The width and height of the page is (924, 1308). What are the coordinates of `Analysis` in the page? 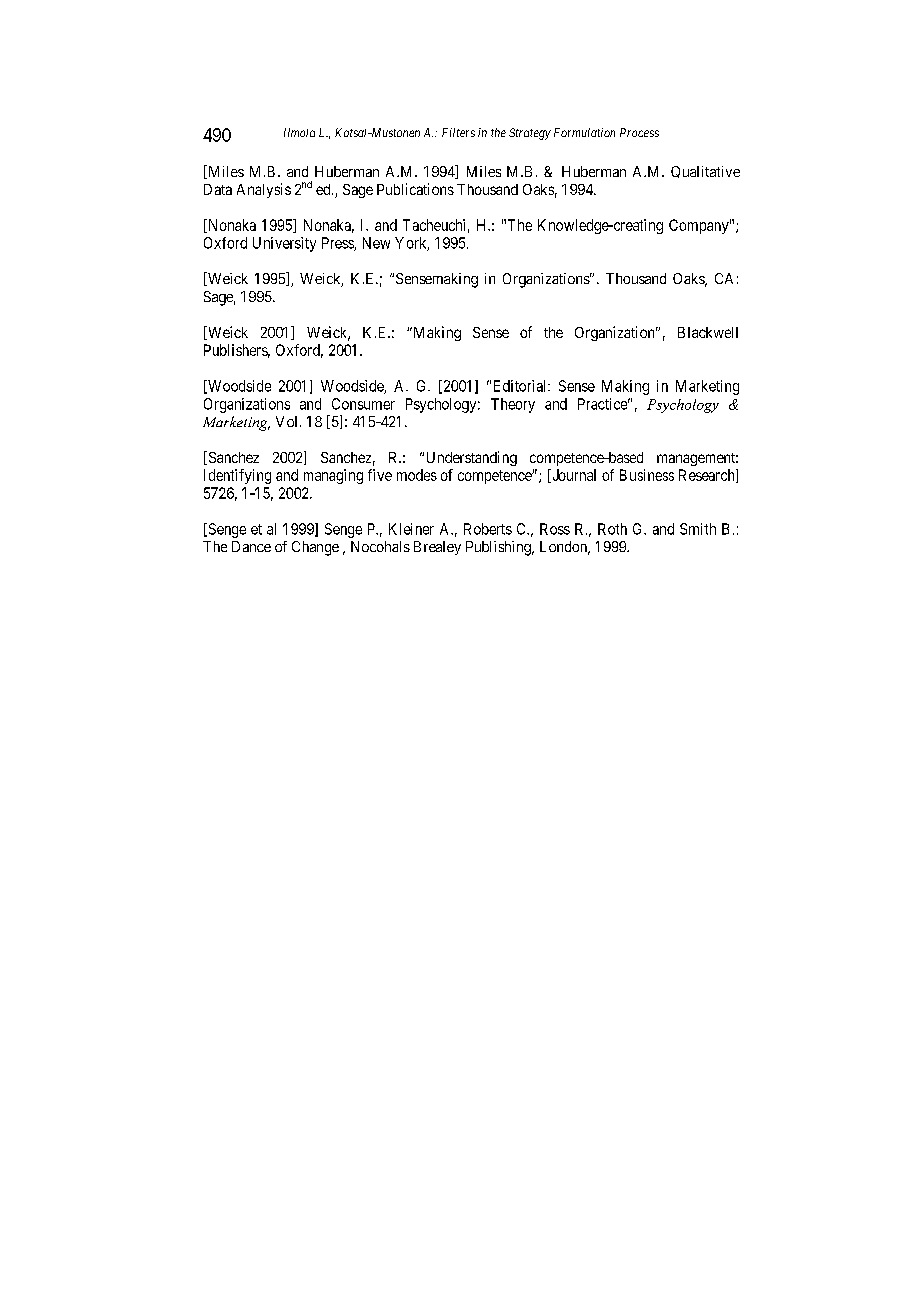 It's located at (264, 190).
